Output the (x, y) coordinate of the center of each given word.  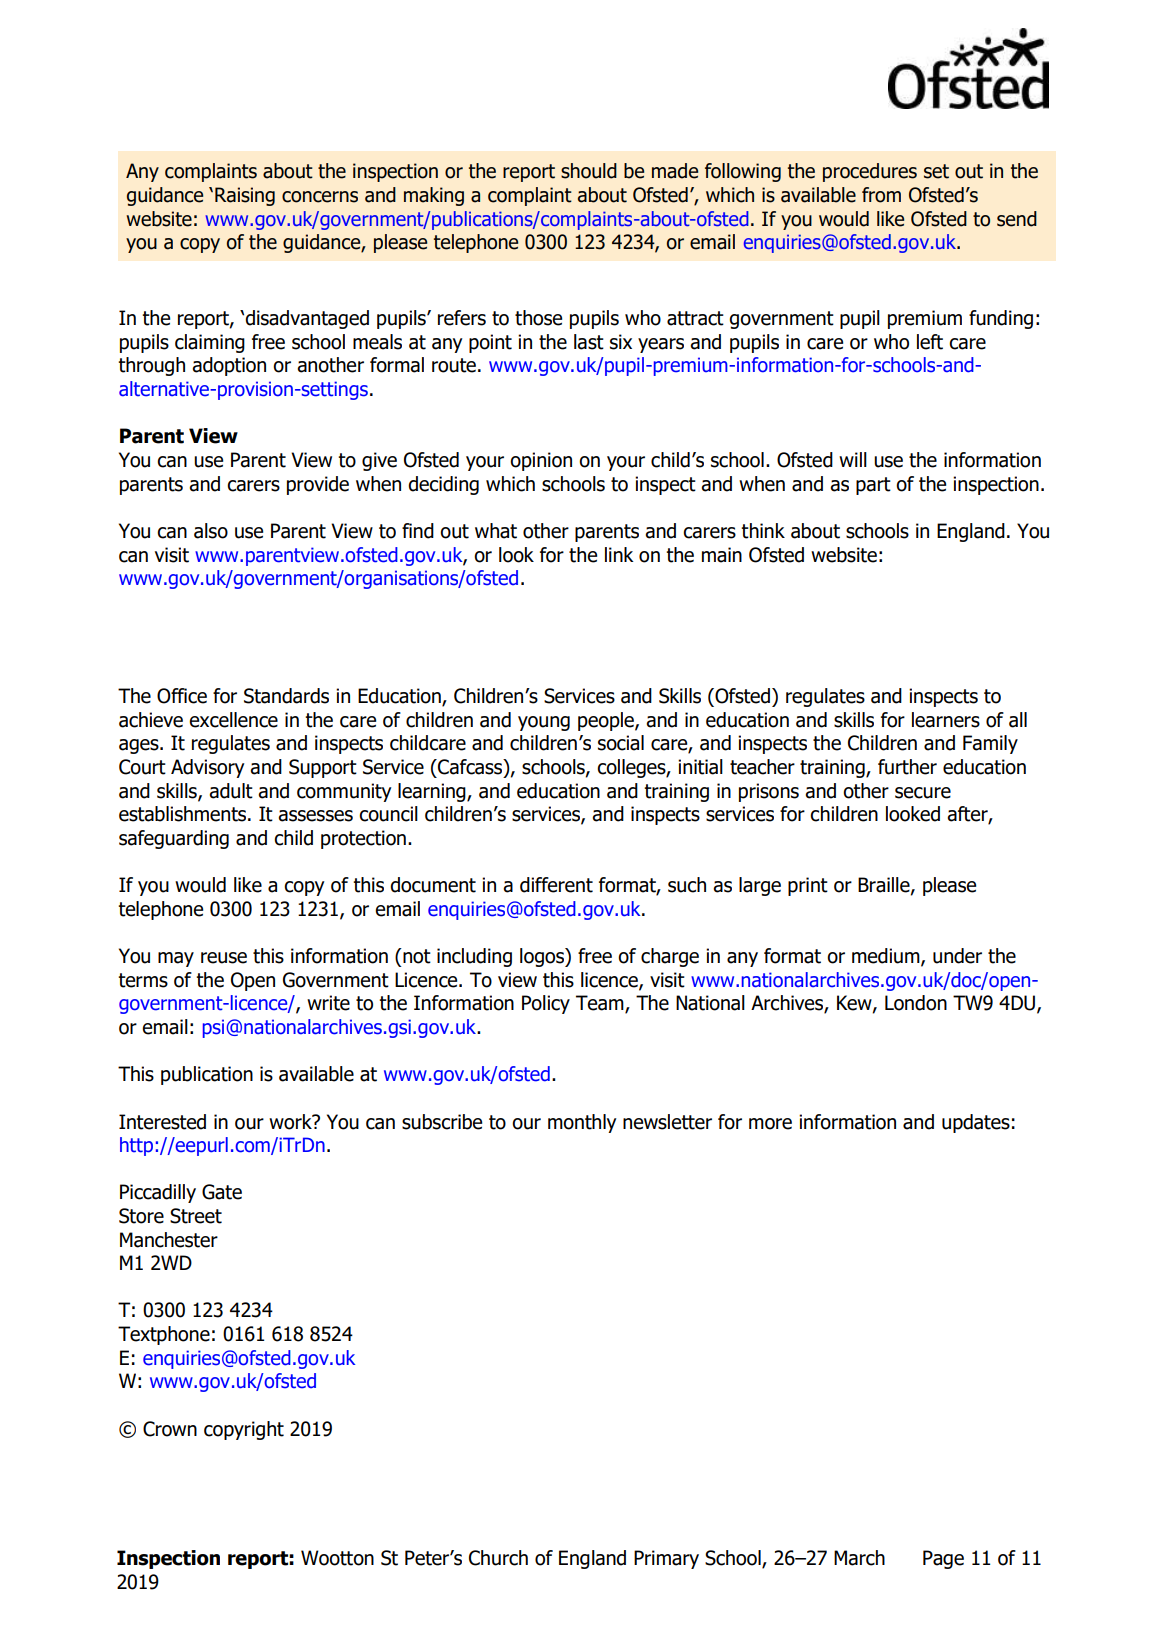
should (589, 171)
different (556, 885)
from (881, 195)
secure (923, 793)
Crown (170, 1429)
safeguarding (174, 839)
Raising (245, 196)
